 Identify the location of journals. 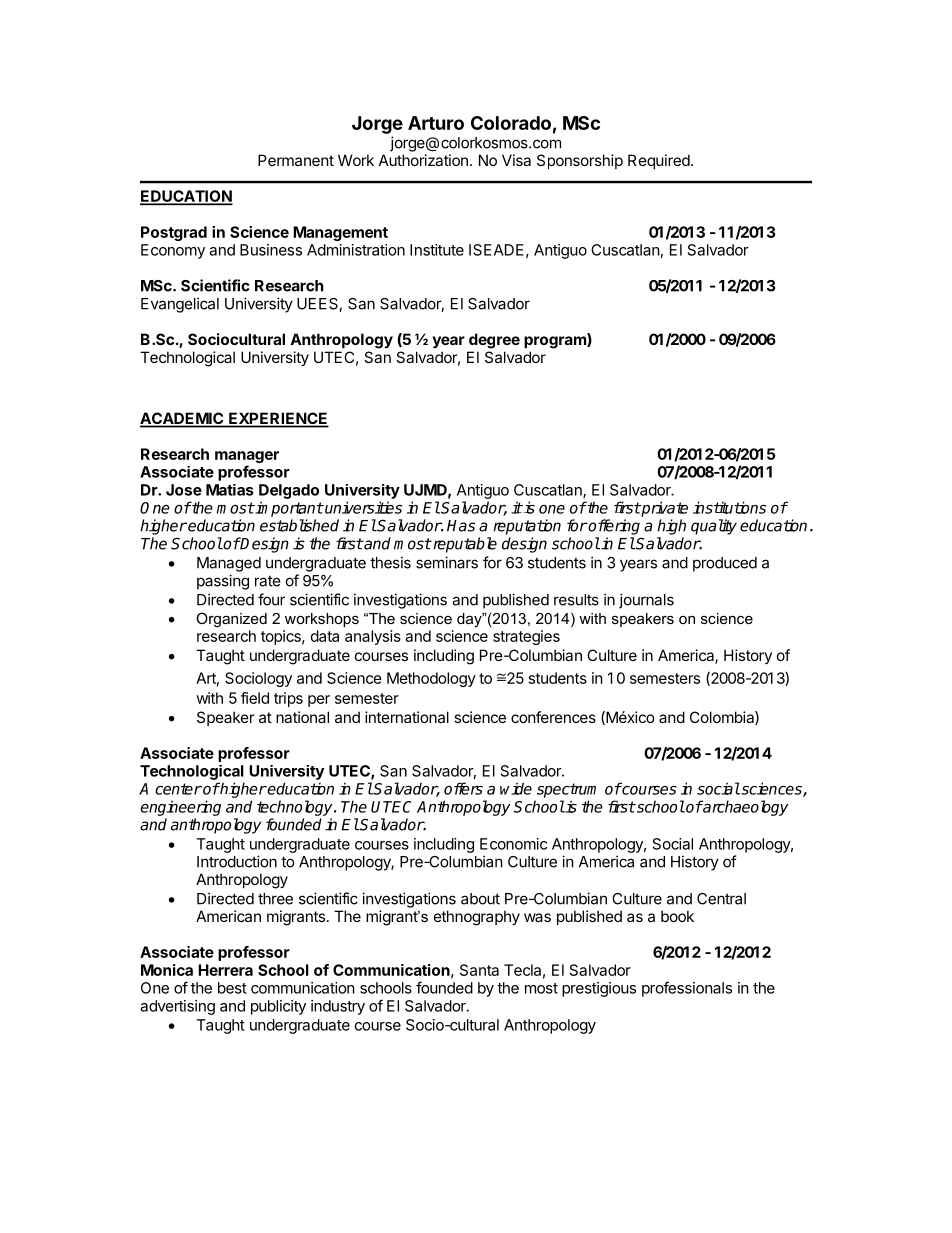
(646, 601).
